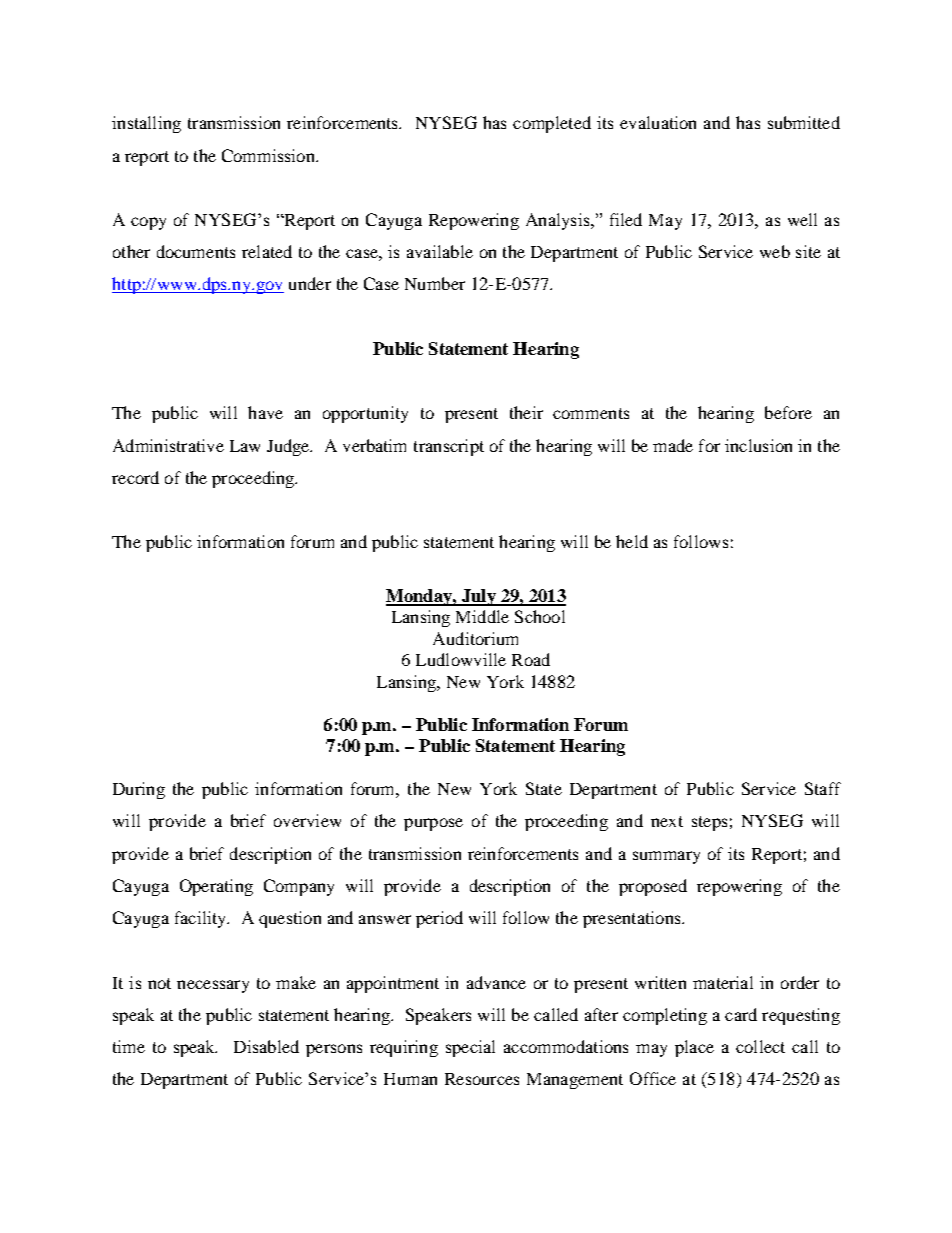 Image resolution: width=952 pixels, height=1233 pixels. What do you see at coordinates (760, 1046) in the screenshot?
I see `collect` at bounding box center [760, 1046].
